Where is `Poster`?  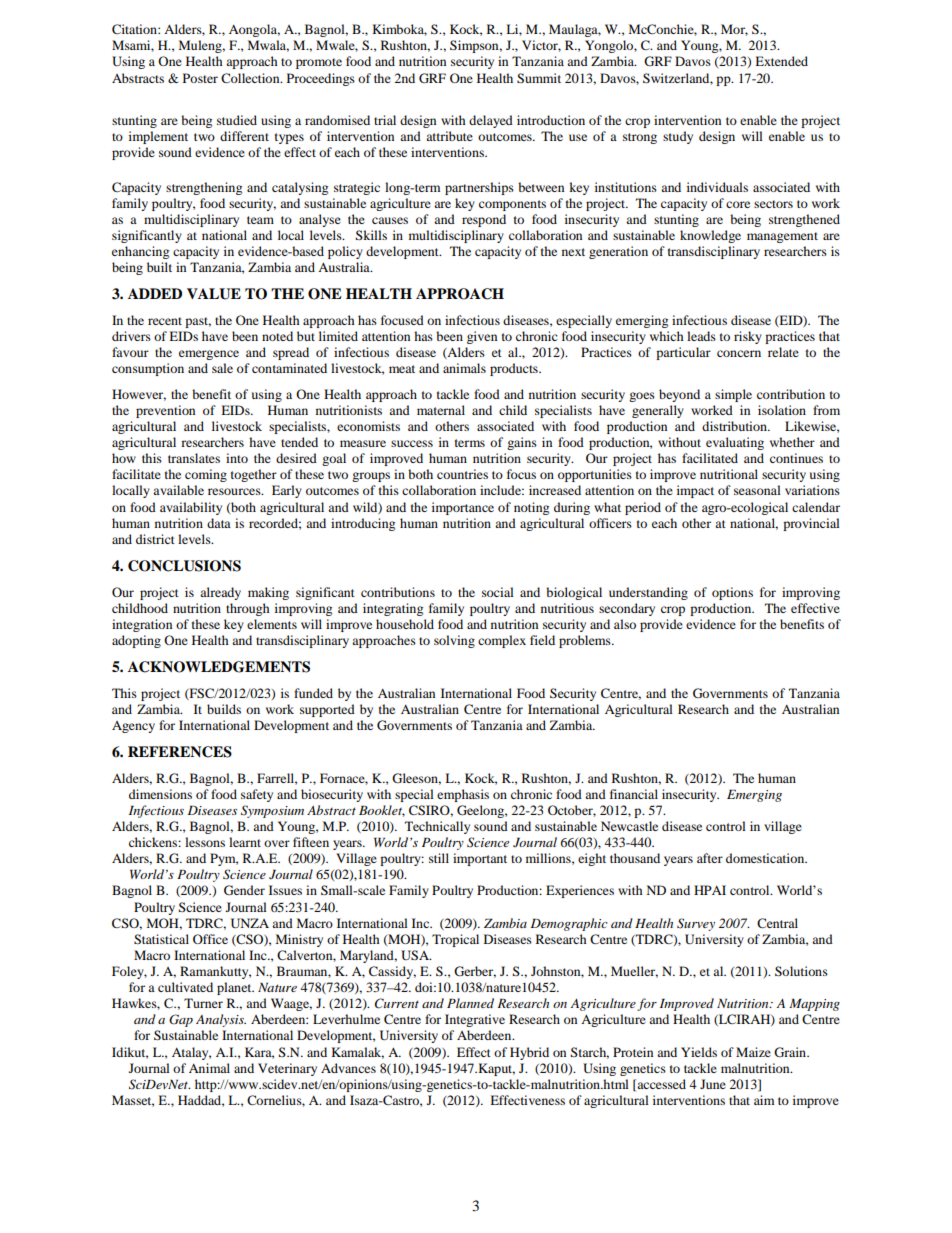 Poster is located at coordinates (200, 78).
